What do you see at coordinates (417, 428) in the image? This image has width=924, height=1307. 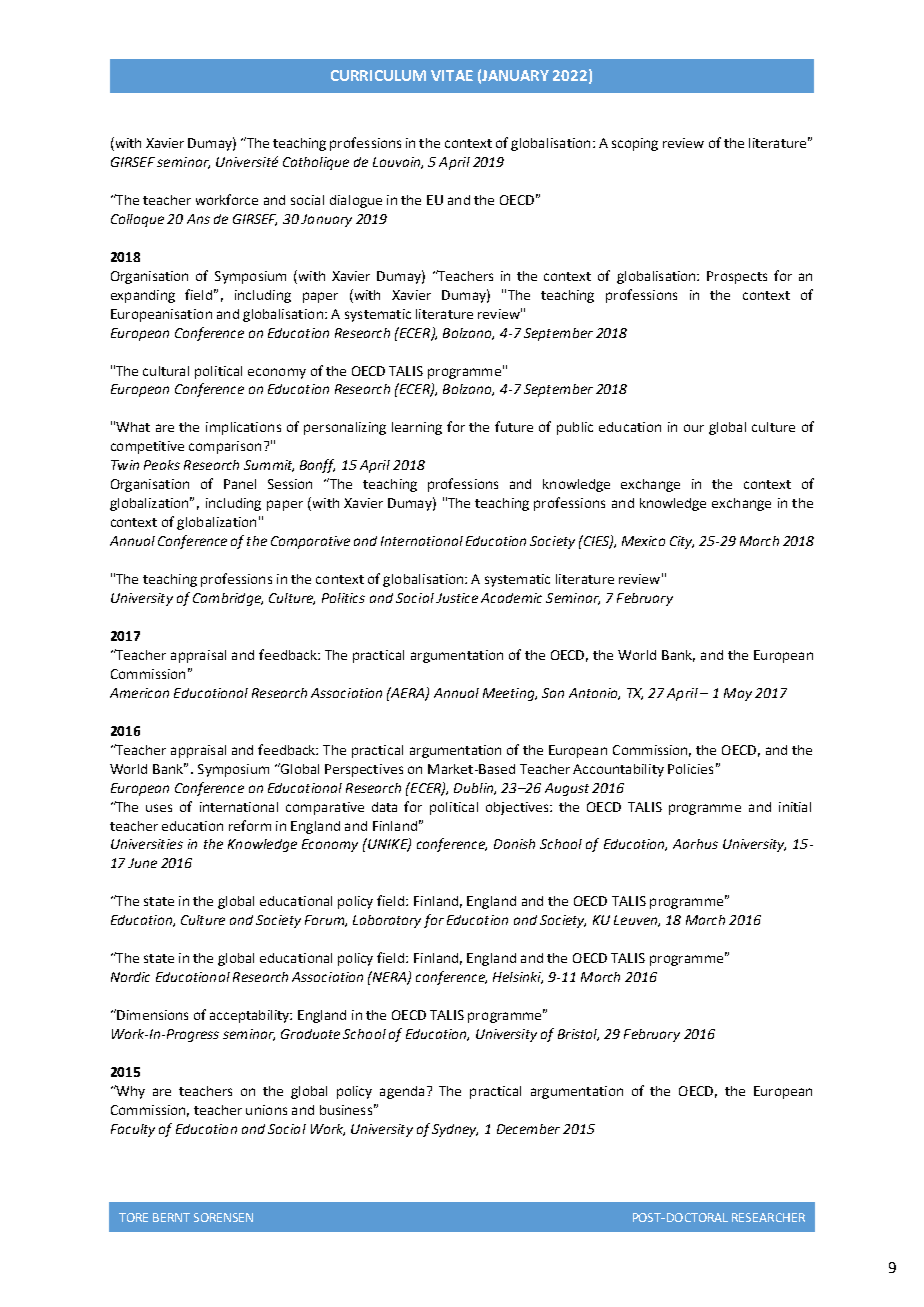 I see `learning` at bounding box center [417, 428].
